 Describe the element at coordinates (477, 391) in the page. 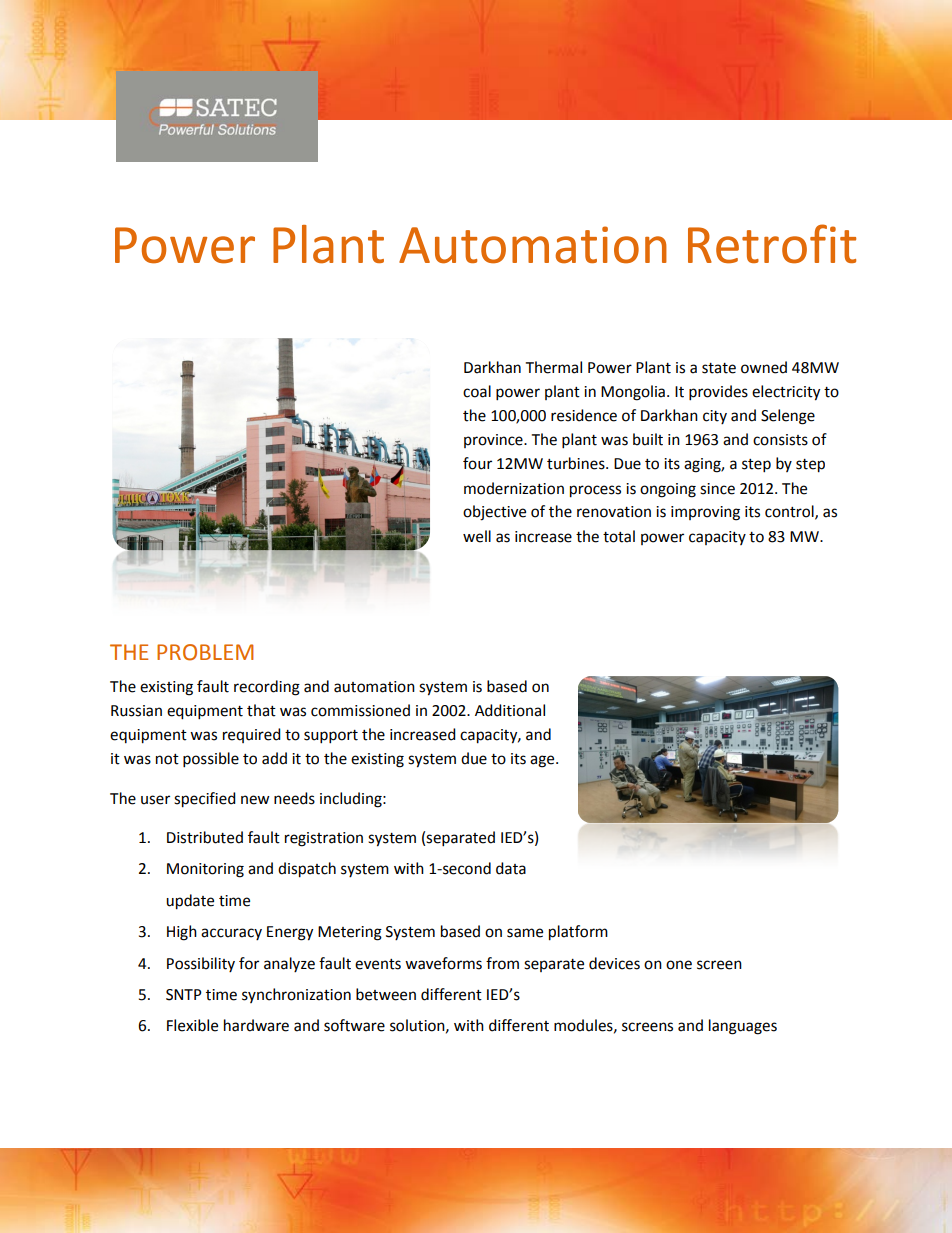

I see `coal` at that location.
